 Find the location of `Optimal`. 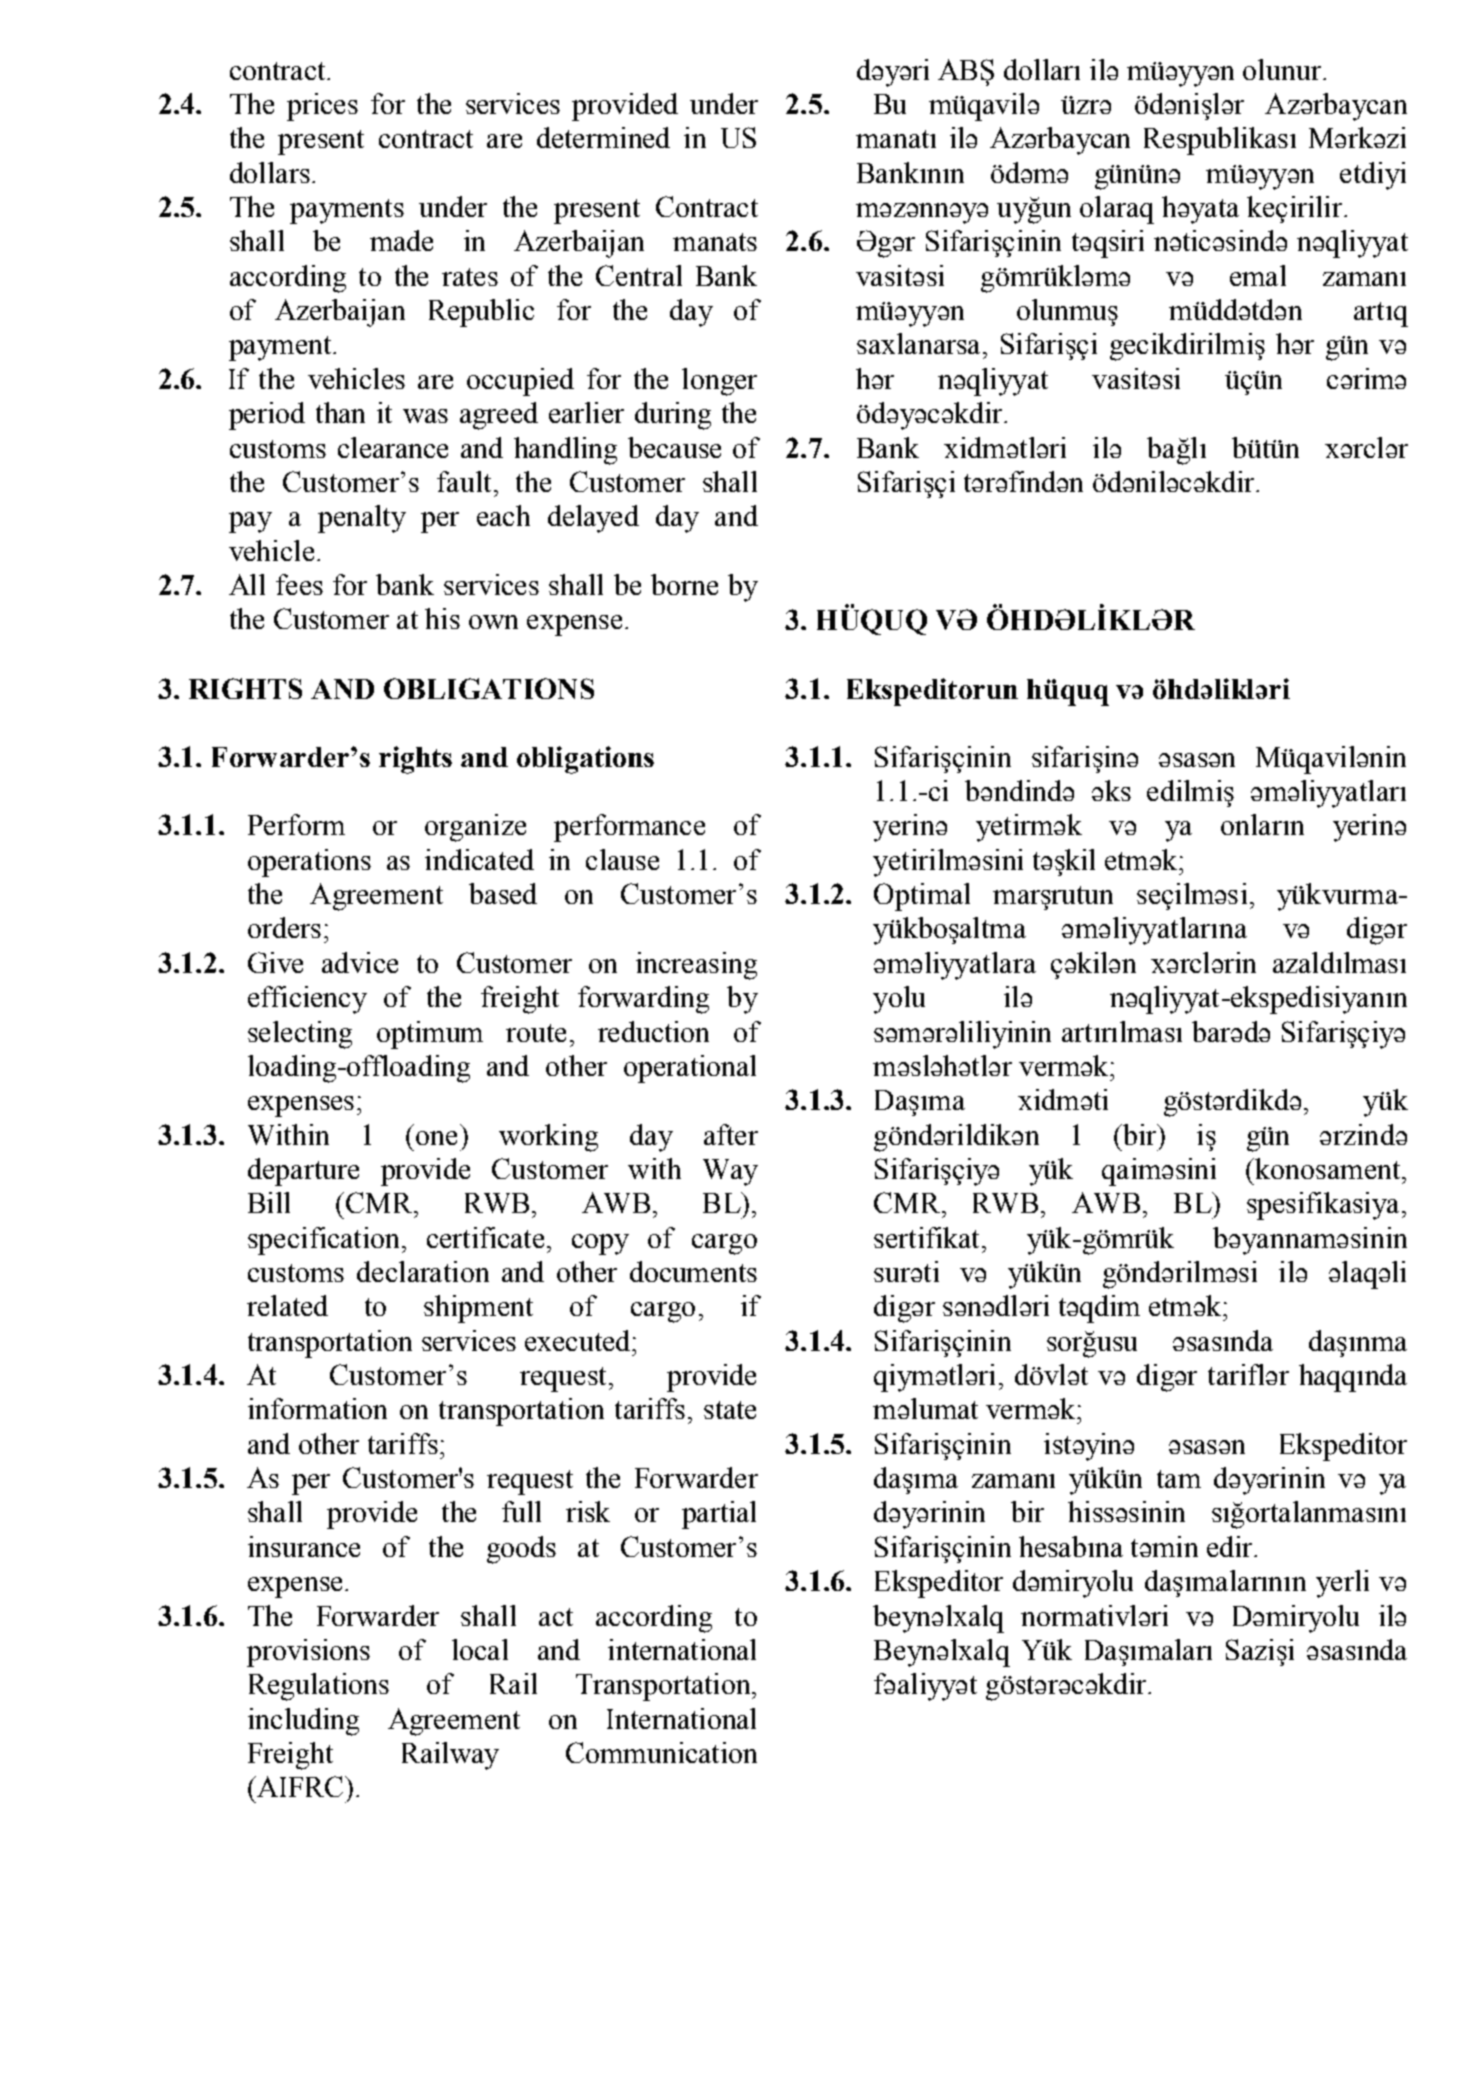

Optimal is located at coordinates (922, 897).
